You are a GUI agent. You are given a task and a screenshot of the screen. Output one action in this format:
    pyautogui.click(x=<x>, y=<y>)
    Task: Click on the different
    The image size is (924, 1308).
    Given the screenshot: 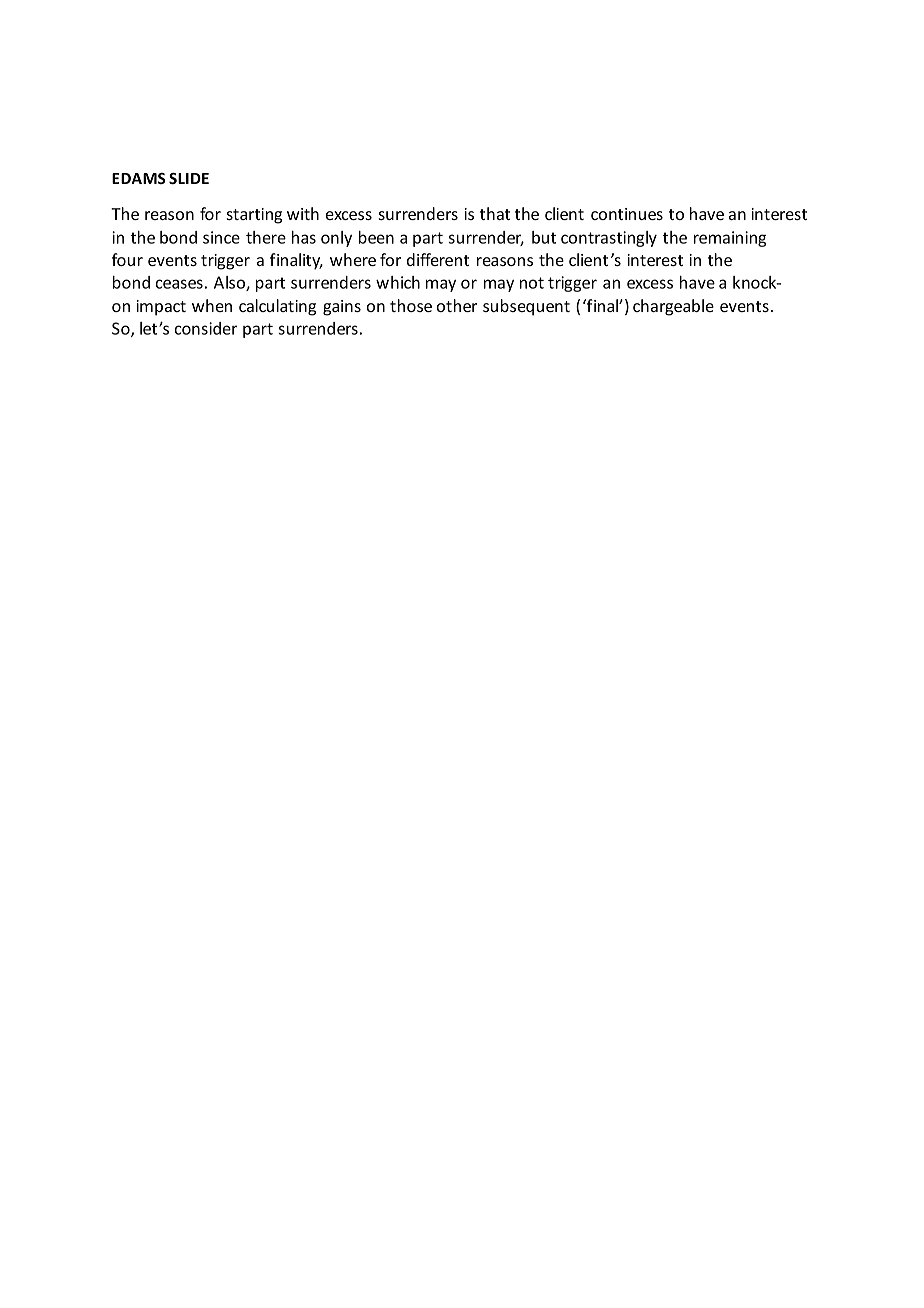 What is the action you would take?
    pyautogui.click(x=438, y=259)
